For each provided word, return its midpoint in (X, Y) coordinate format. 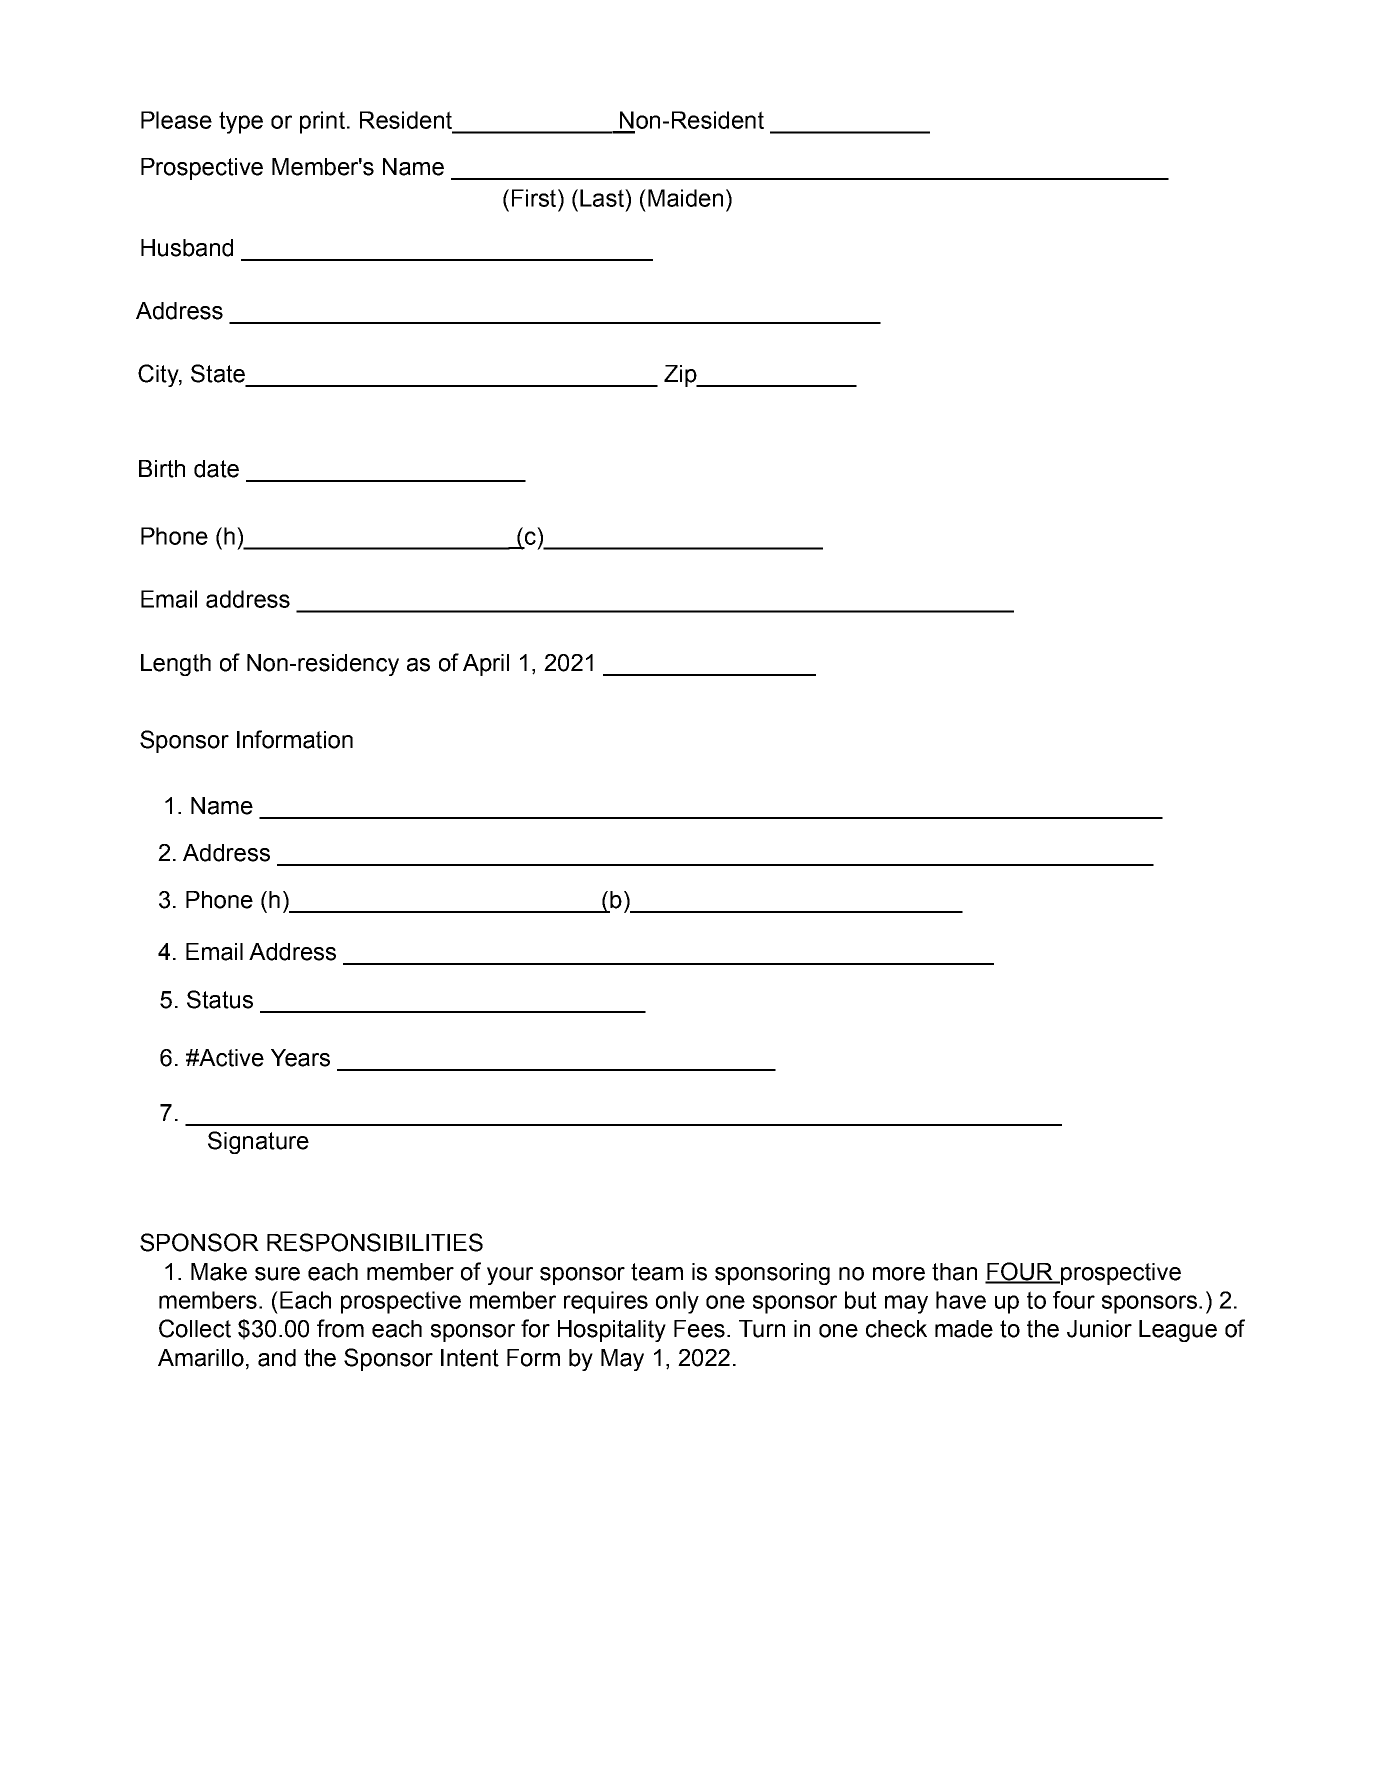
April (486, 665)
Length (176, 665)
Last (603, 198)
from (340, 1328)
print (322, 122)
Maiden (685, 198)
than (954, 1272)
